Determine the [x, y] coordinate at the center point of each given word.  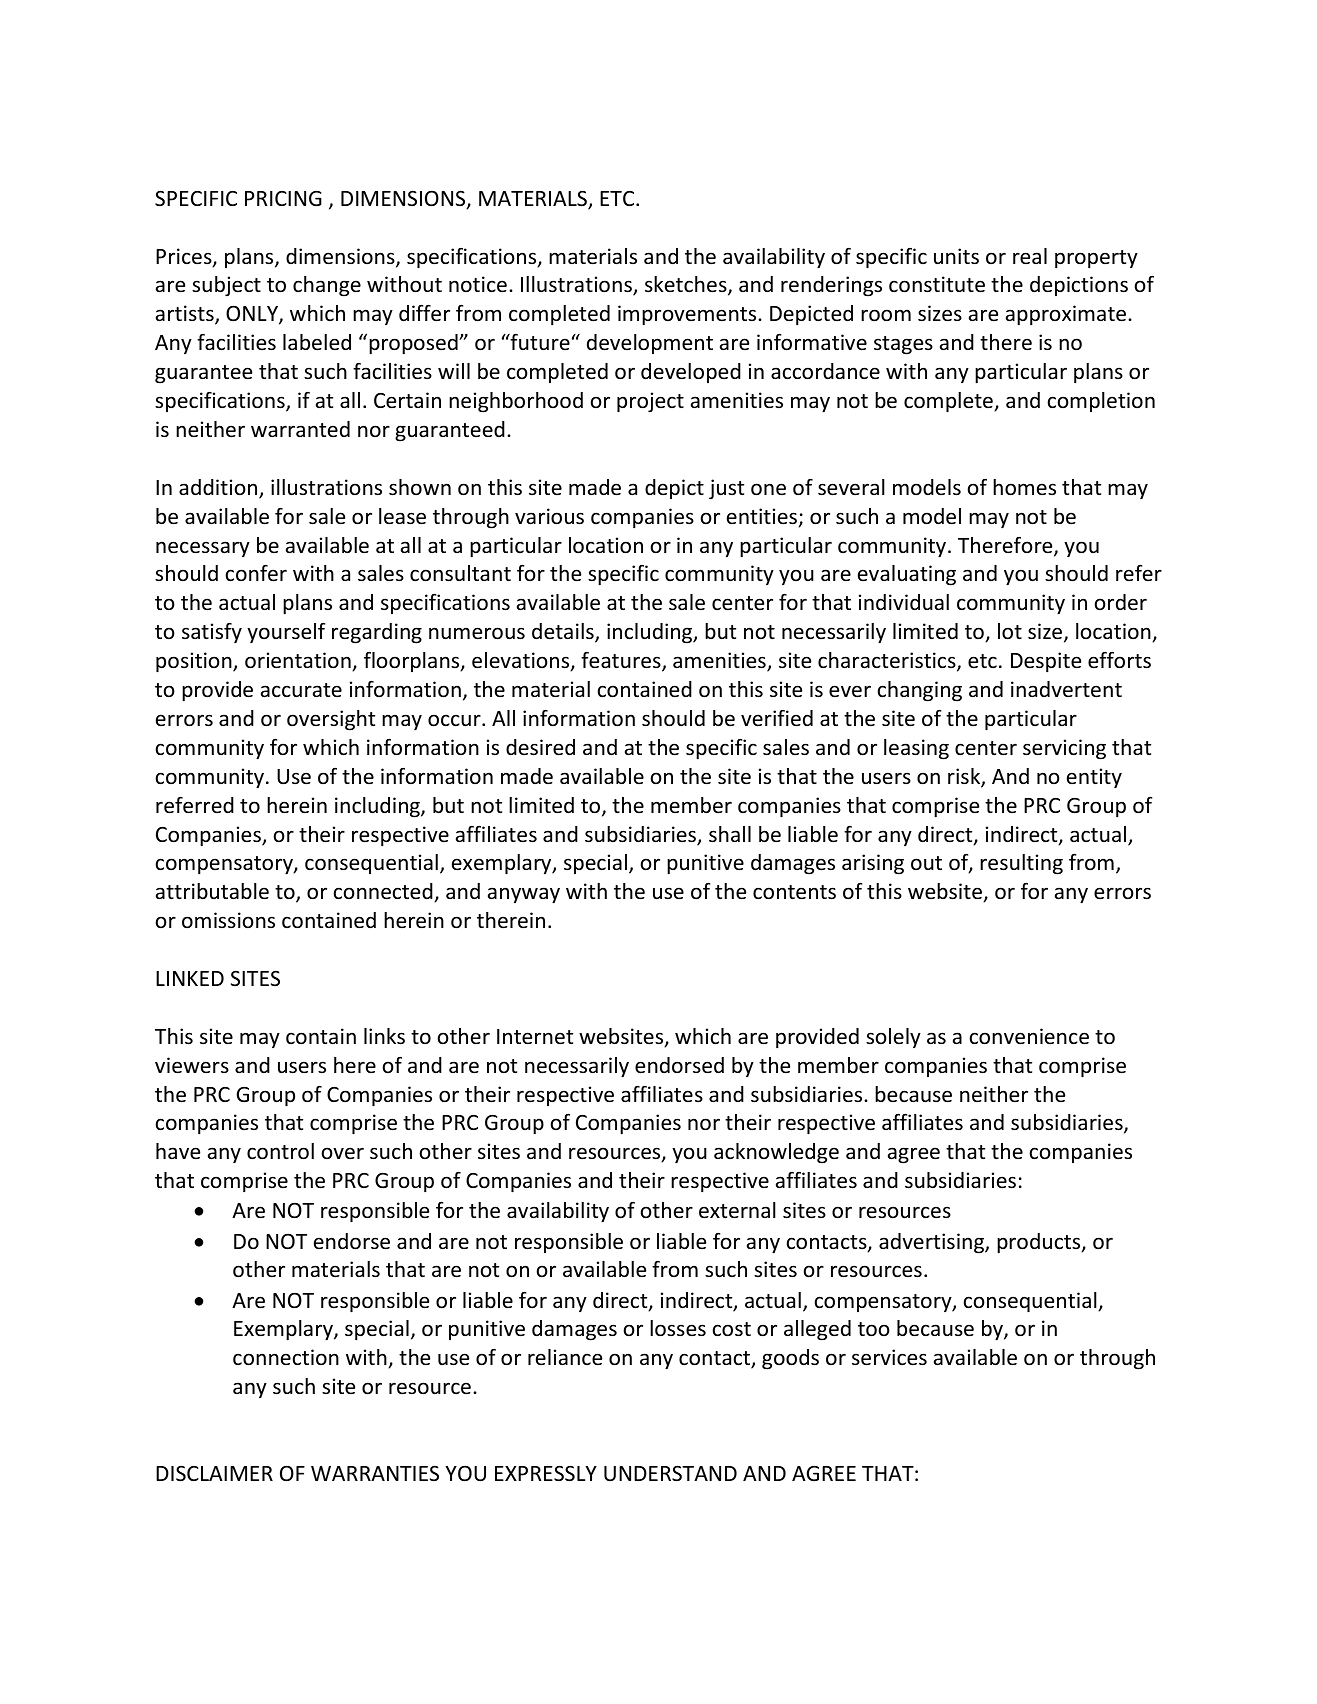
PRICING [283, 198]
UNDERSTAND [670, 1473]
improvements [688, 315]
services [889, 1357]
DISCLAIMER [214, 1473]
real [1030, 256]
